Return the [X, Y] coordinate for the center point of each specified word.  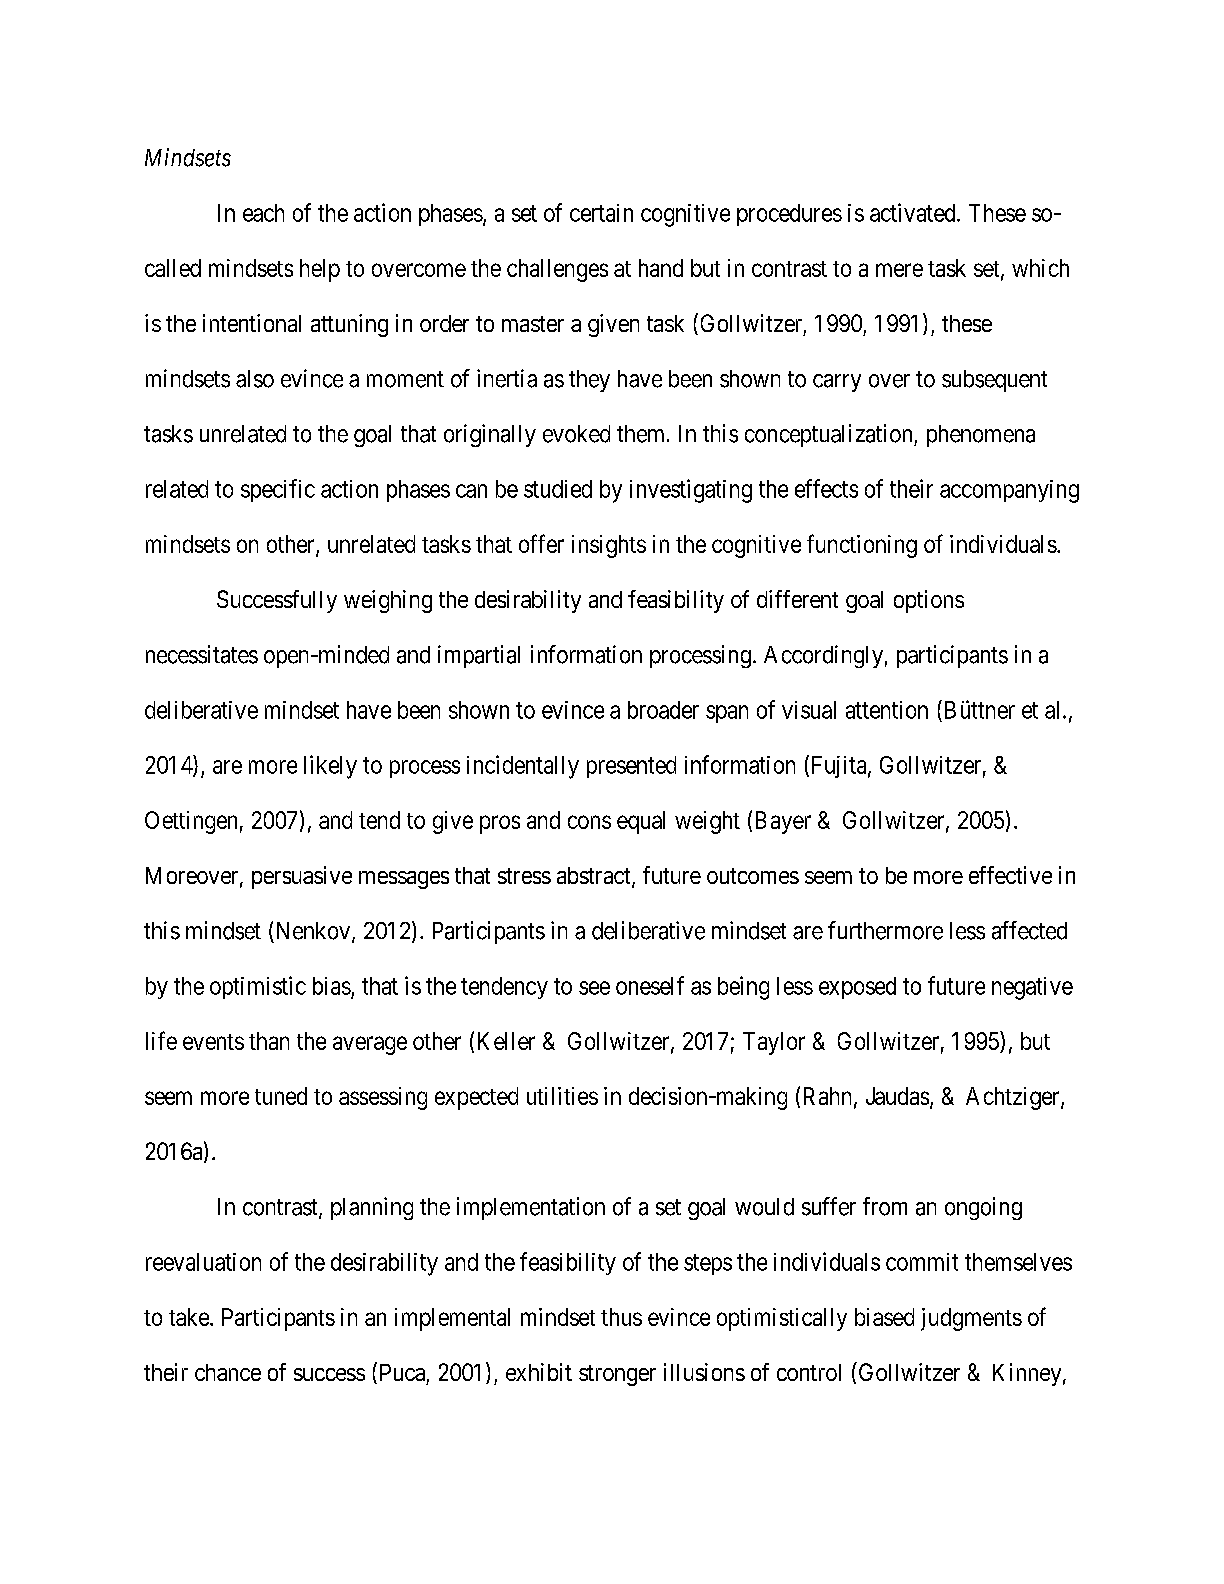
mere [899, 270]
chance [228, 1372]
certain [601, 213]
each [263, 213]
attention [887, 710]
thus [621, 1317]
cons [589, 822]
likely [330, 767]
